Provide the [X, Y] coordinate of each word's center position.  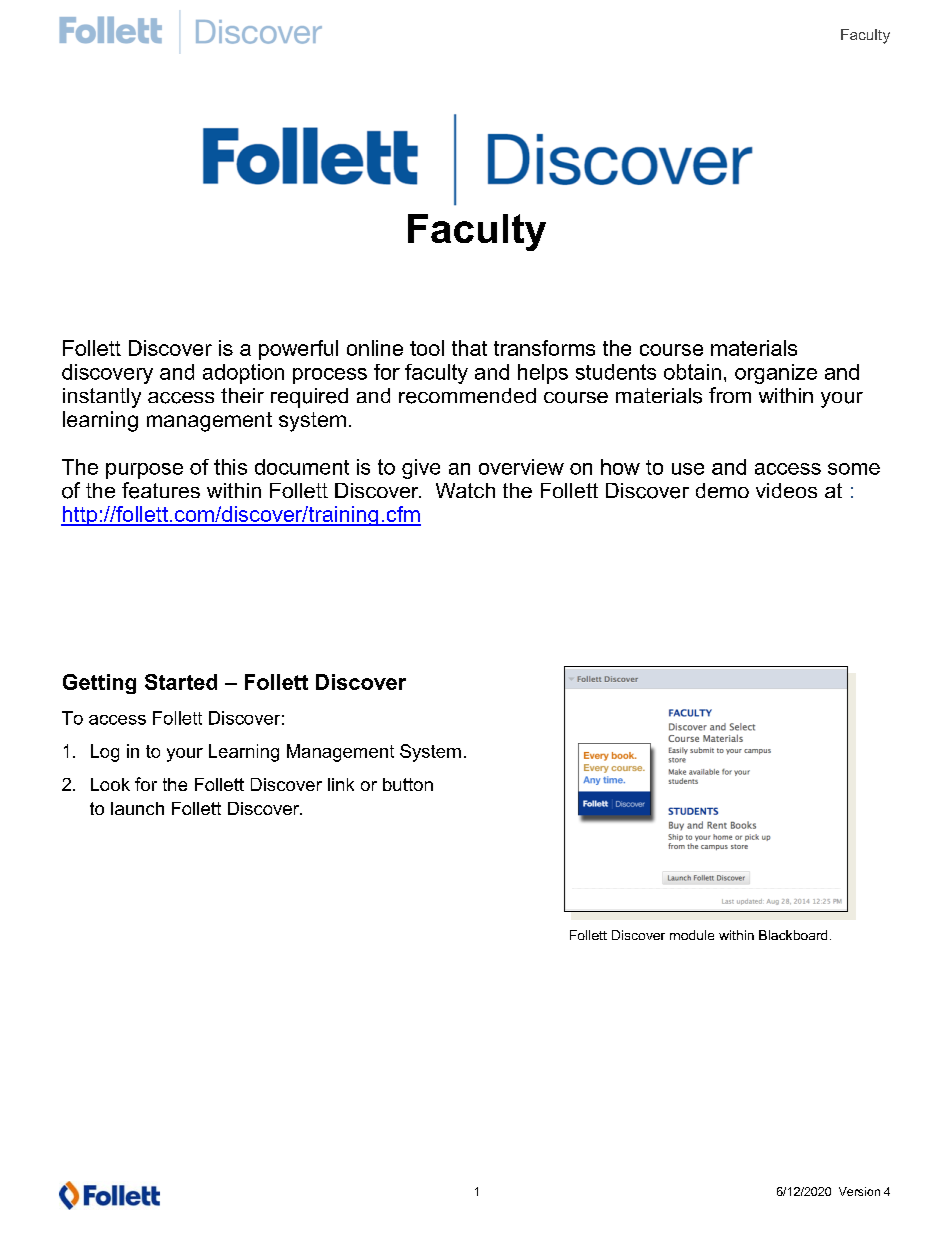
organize [776, 374]
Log [105, 753]
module [692, 935]
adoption [243, 374]
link [341, 784]
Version [859, 1191]
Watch [465, 490]
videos [786, 490]
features [161, 490]
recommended [467, 396]
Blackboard [793, 935]
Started [181, 682]
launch [137, 808]
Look [110, 784]
